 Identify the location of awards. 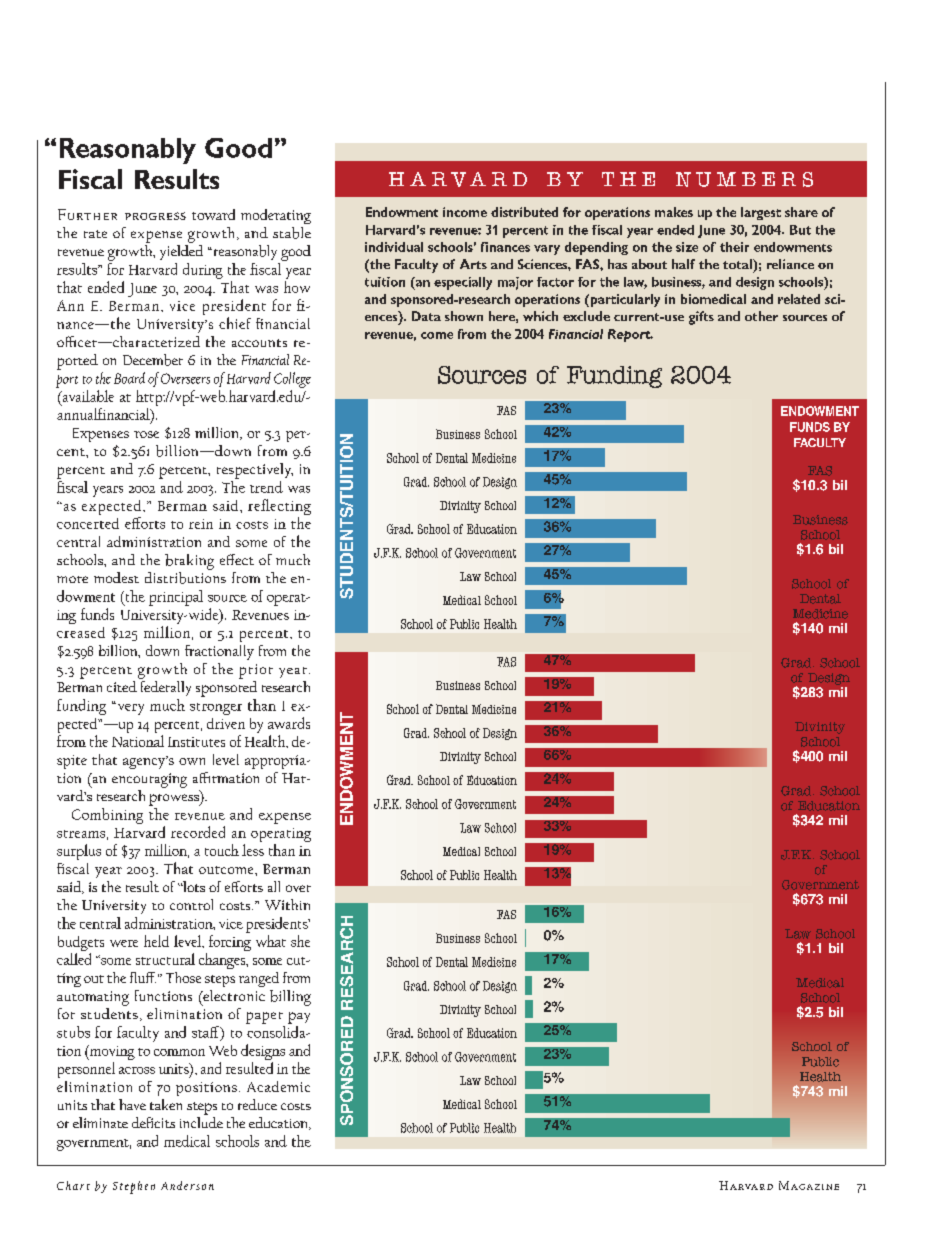
(289, 723).
